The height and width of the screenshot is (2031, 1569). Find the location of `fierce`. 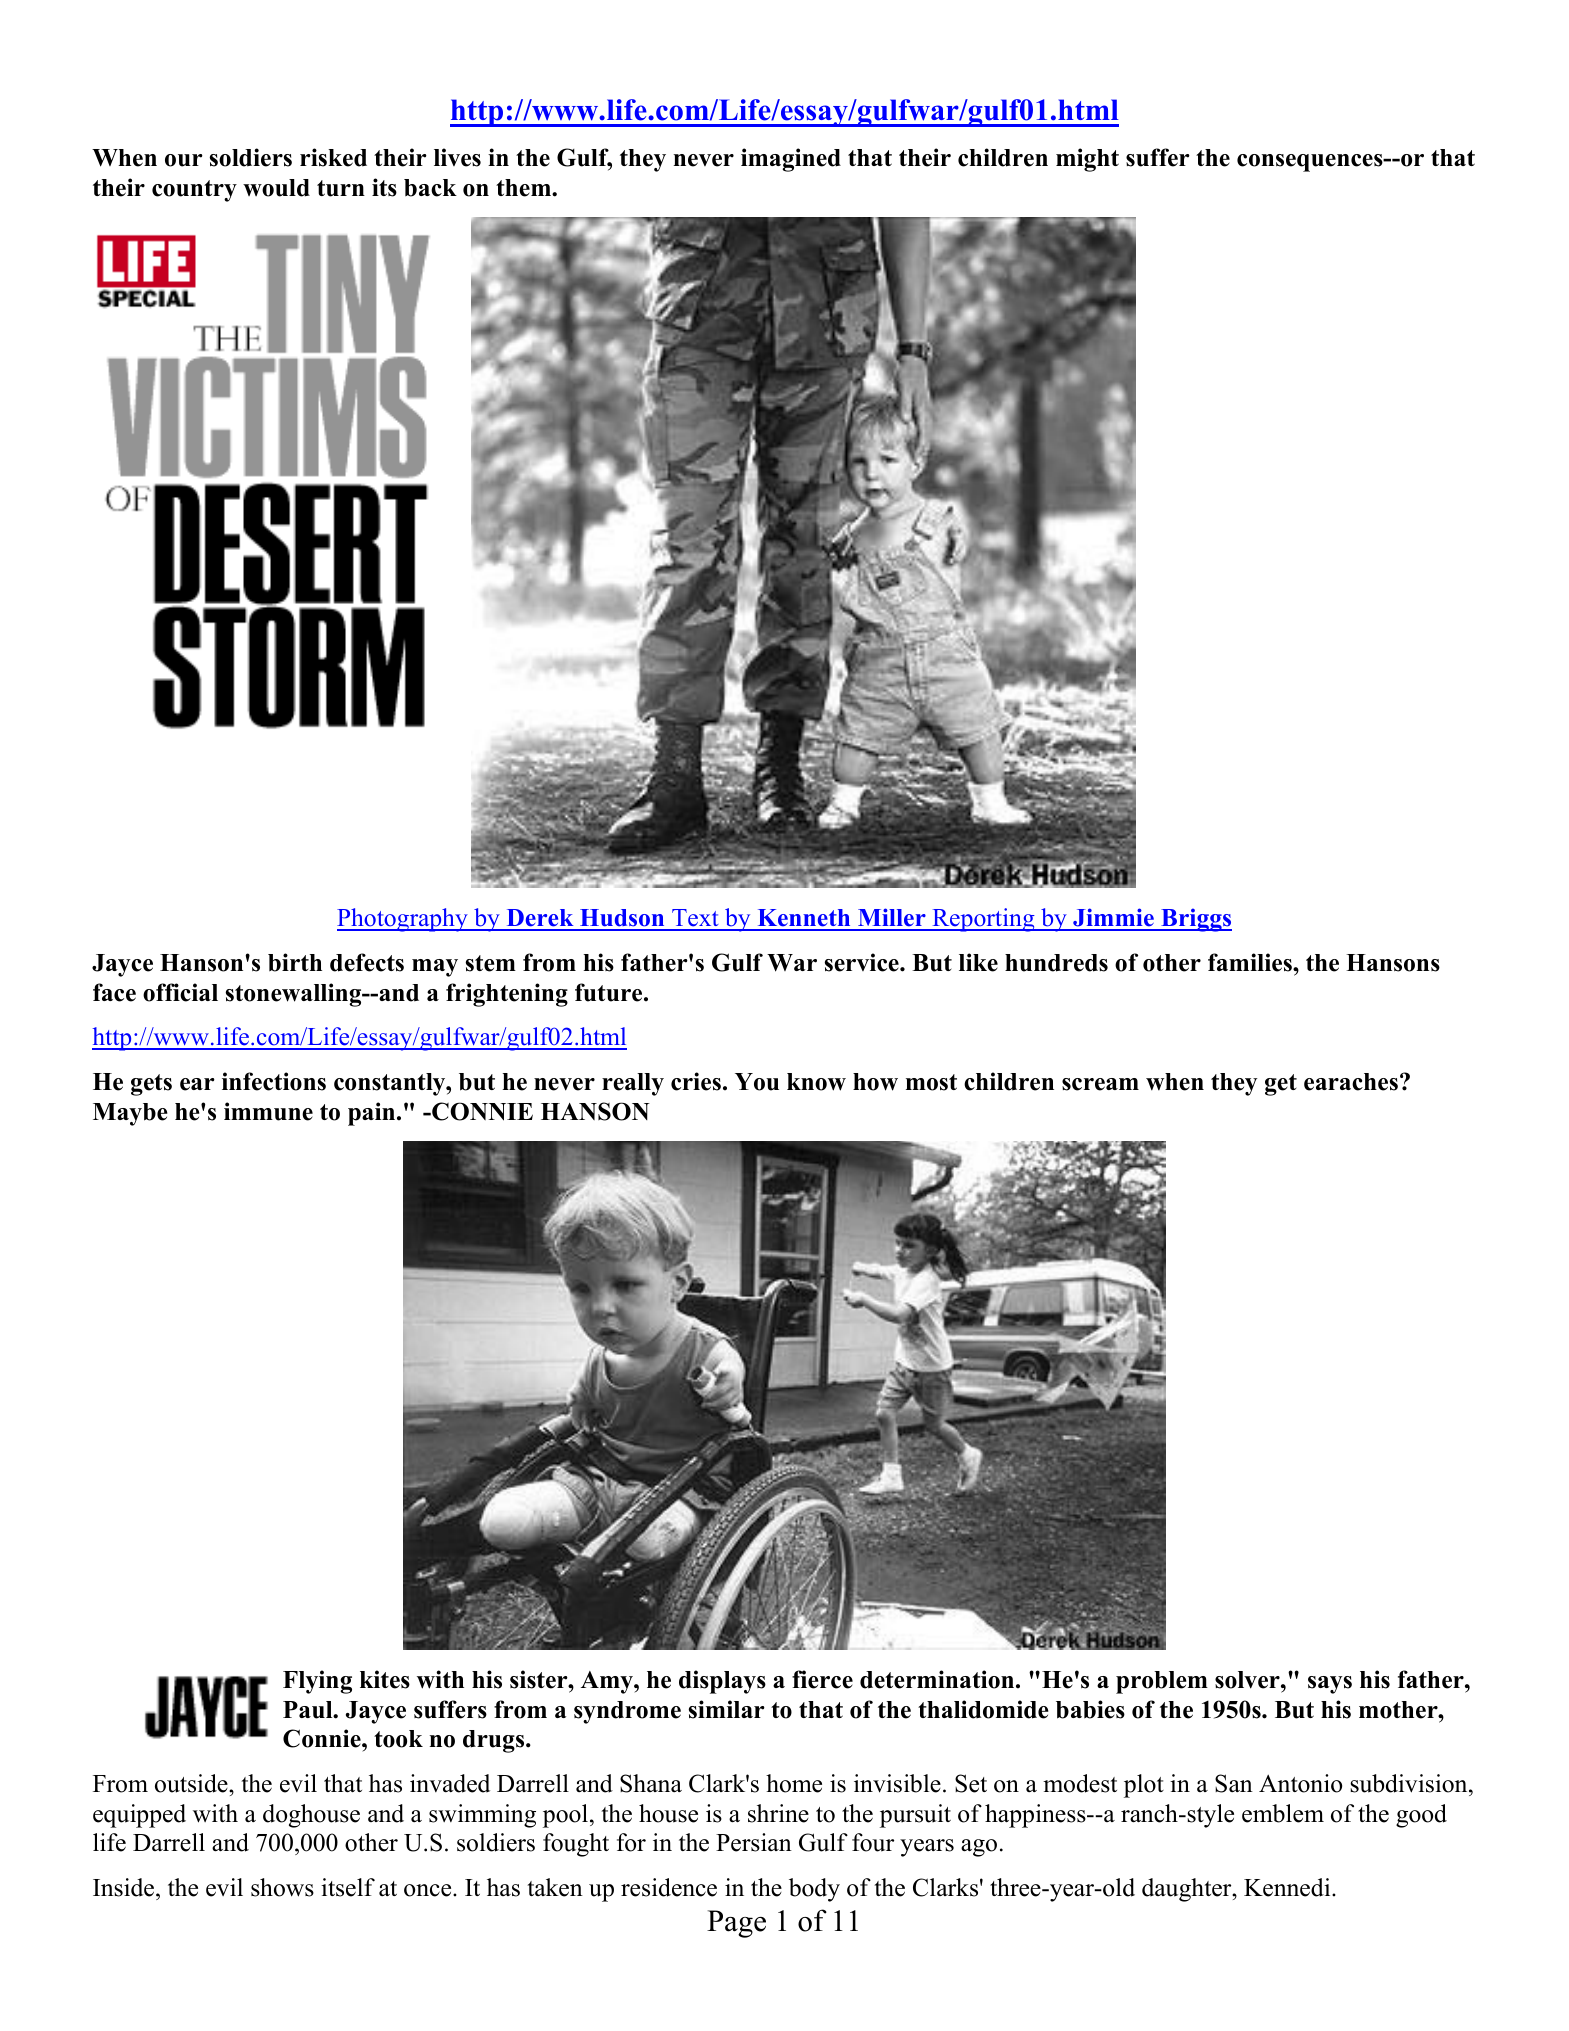

fierce is located at coordinates (822, 1679).
